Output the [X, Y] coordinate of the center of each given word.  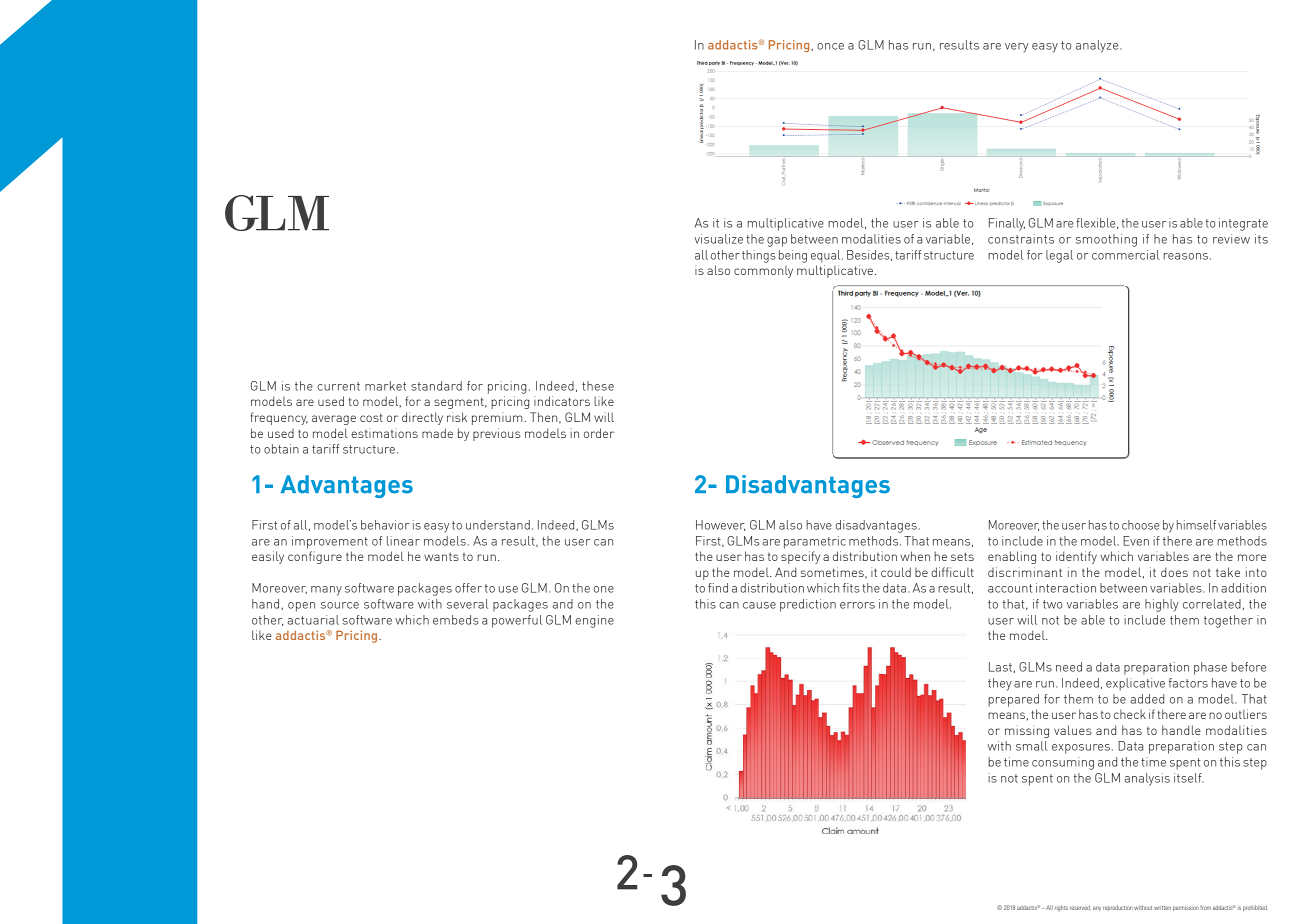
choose [1141, 525]
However [720, 525]
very [1016, 48]
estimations [384, 433]
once [830, 46]
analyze [1098, 46]
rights [1061, 908]
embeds [456, 620]
